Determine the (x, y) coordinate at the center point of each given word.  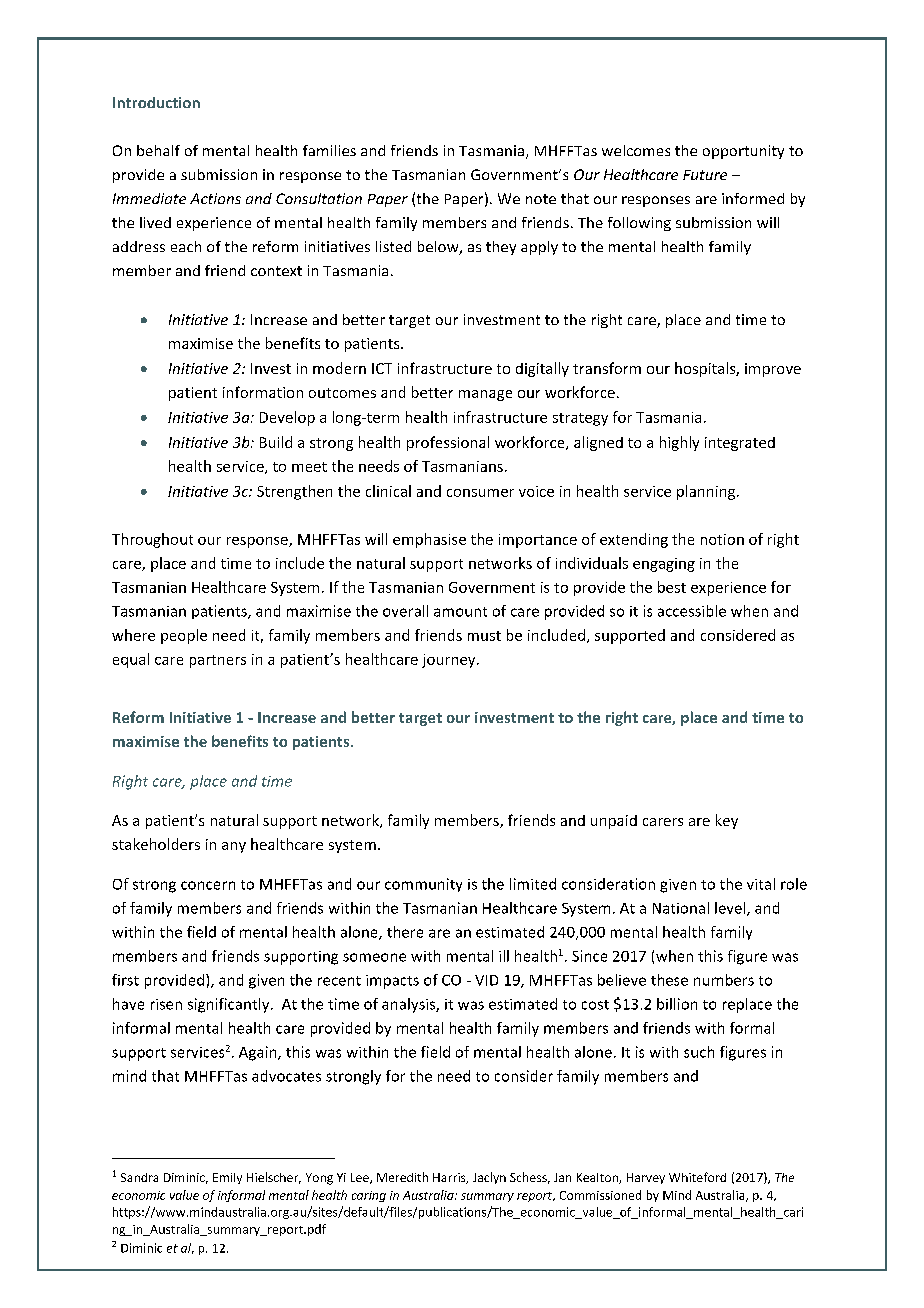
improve (773, 370)
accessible (692, 611)
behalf (158, 150)
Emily (227, 1178)
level (731, 909)
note (541, 199)
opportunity (743, 152)
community (423, 885)
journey (450, 661)
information (263, 392)
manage (485, 395)
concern (208, 885)
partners (218, 661)
